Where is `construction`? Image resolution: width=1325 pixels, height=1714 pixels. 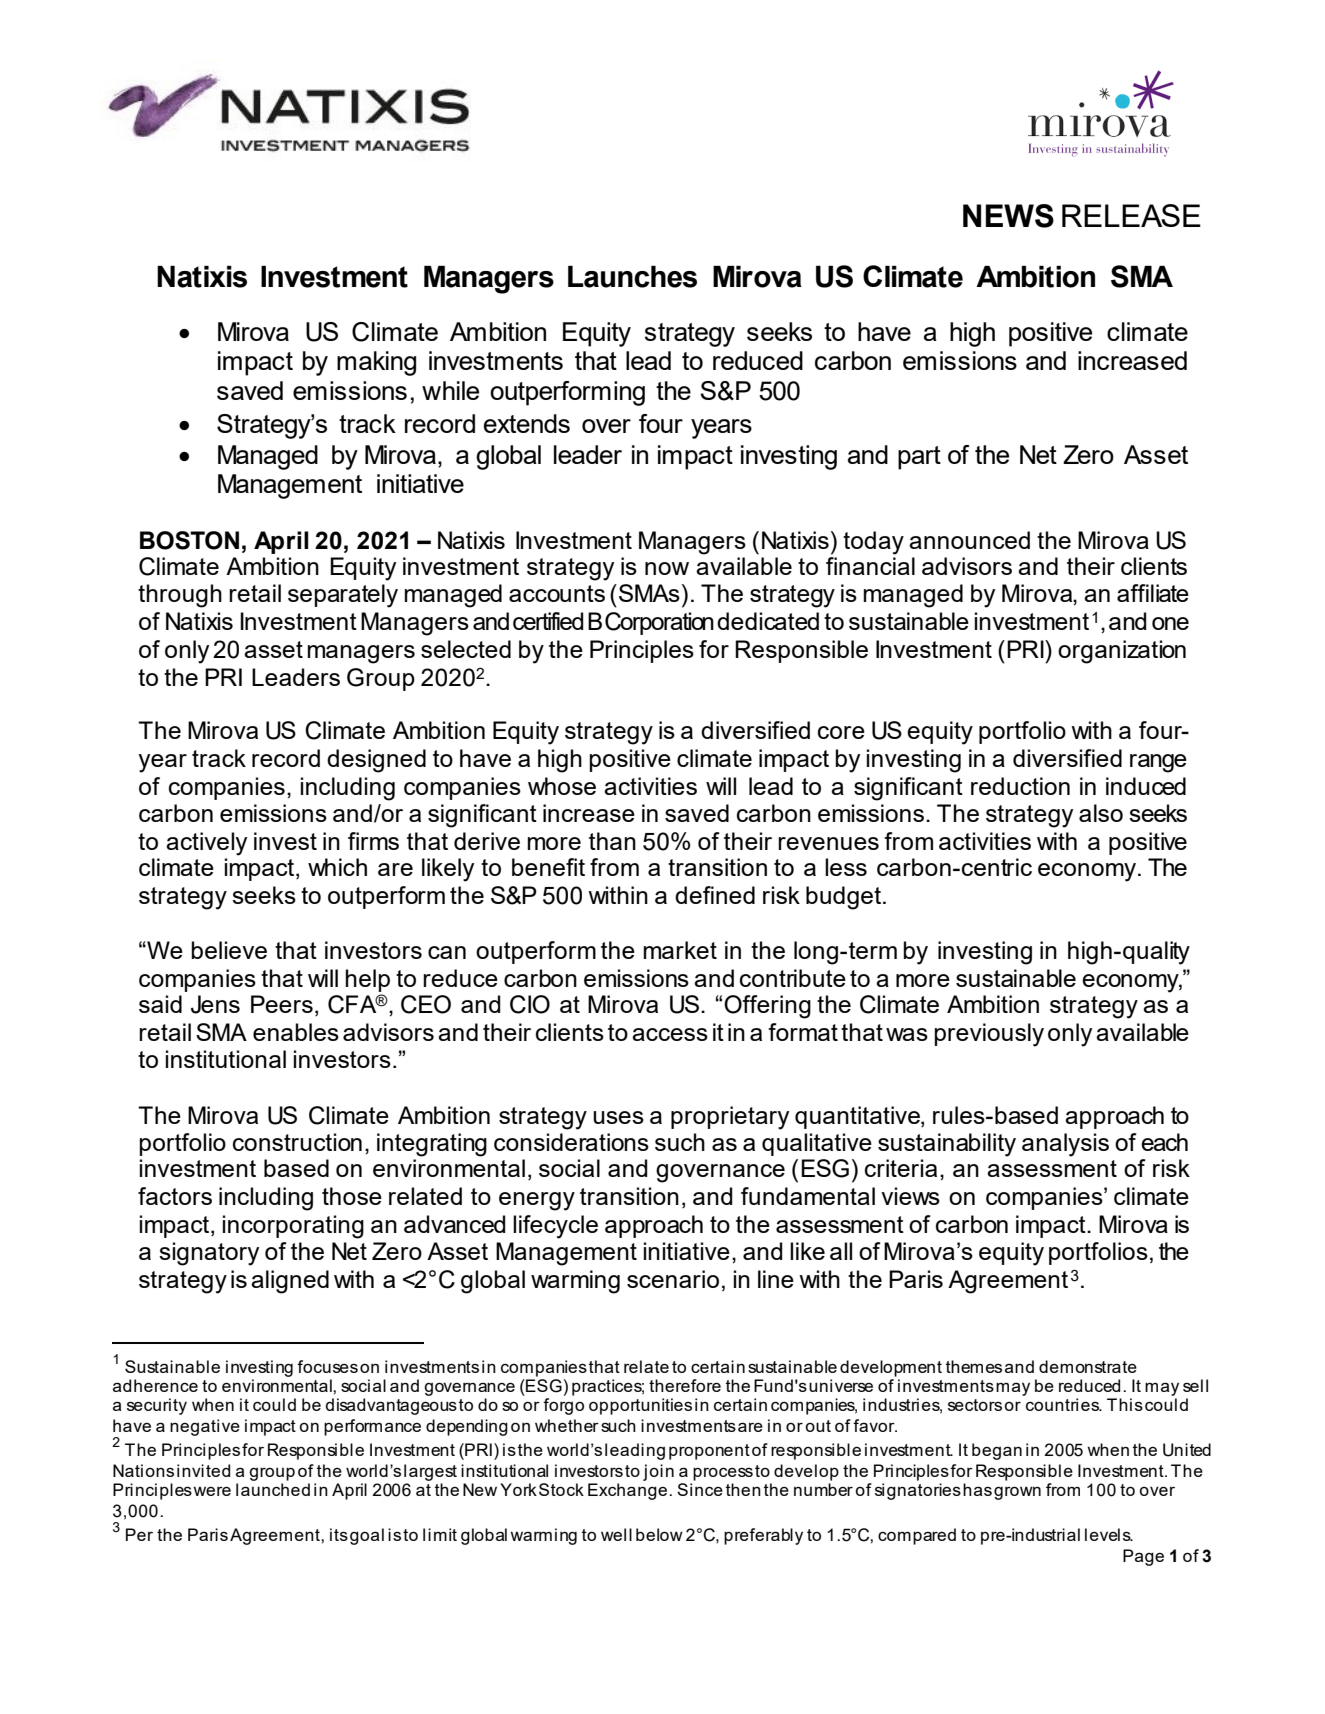
construction is located at coordinates (297, 1142).
